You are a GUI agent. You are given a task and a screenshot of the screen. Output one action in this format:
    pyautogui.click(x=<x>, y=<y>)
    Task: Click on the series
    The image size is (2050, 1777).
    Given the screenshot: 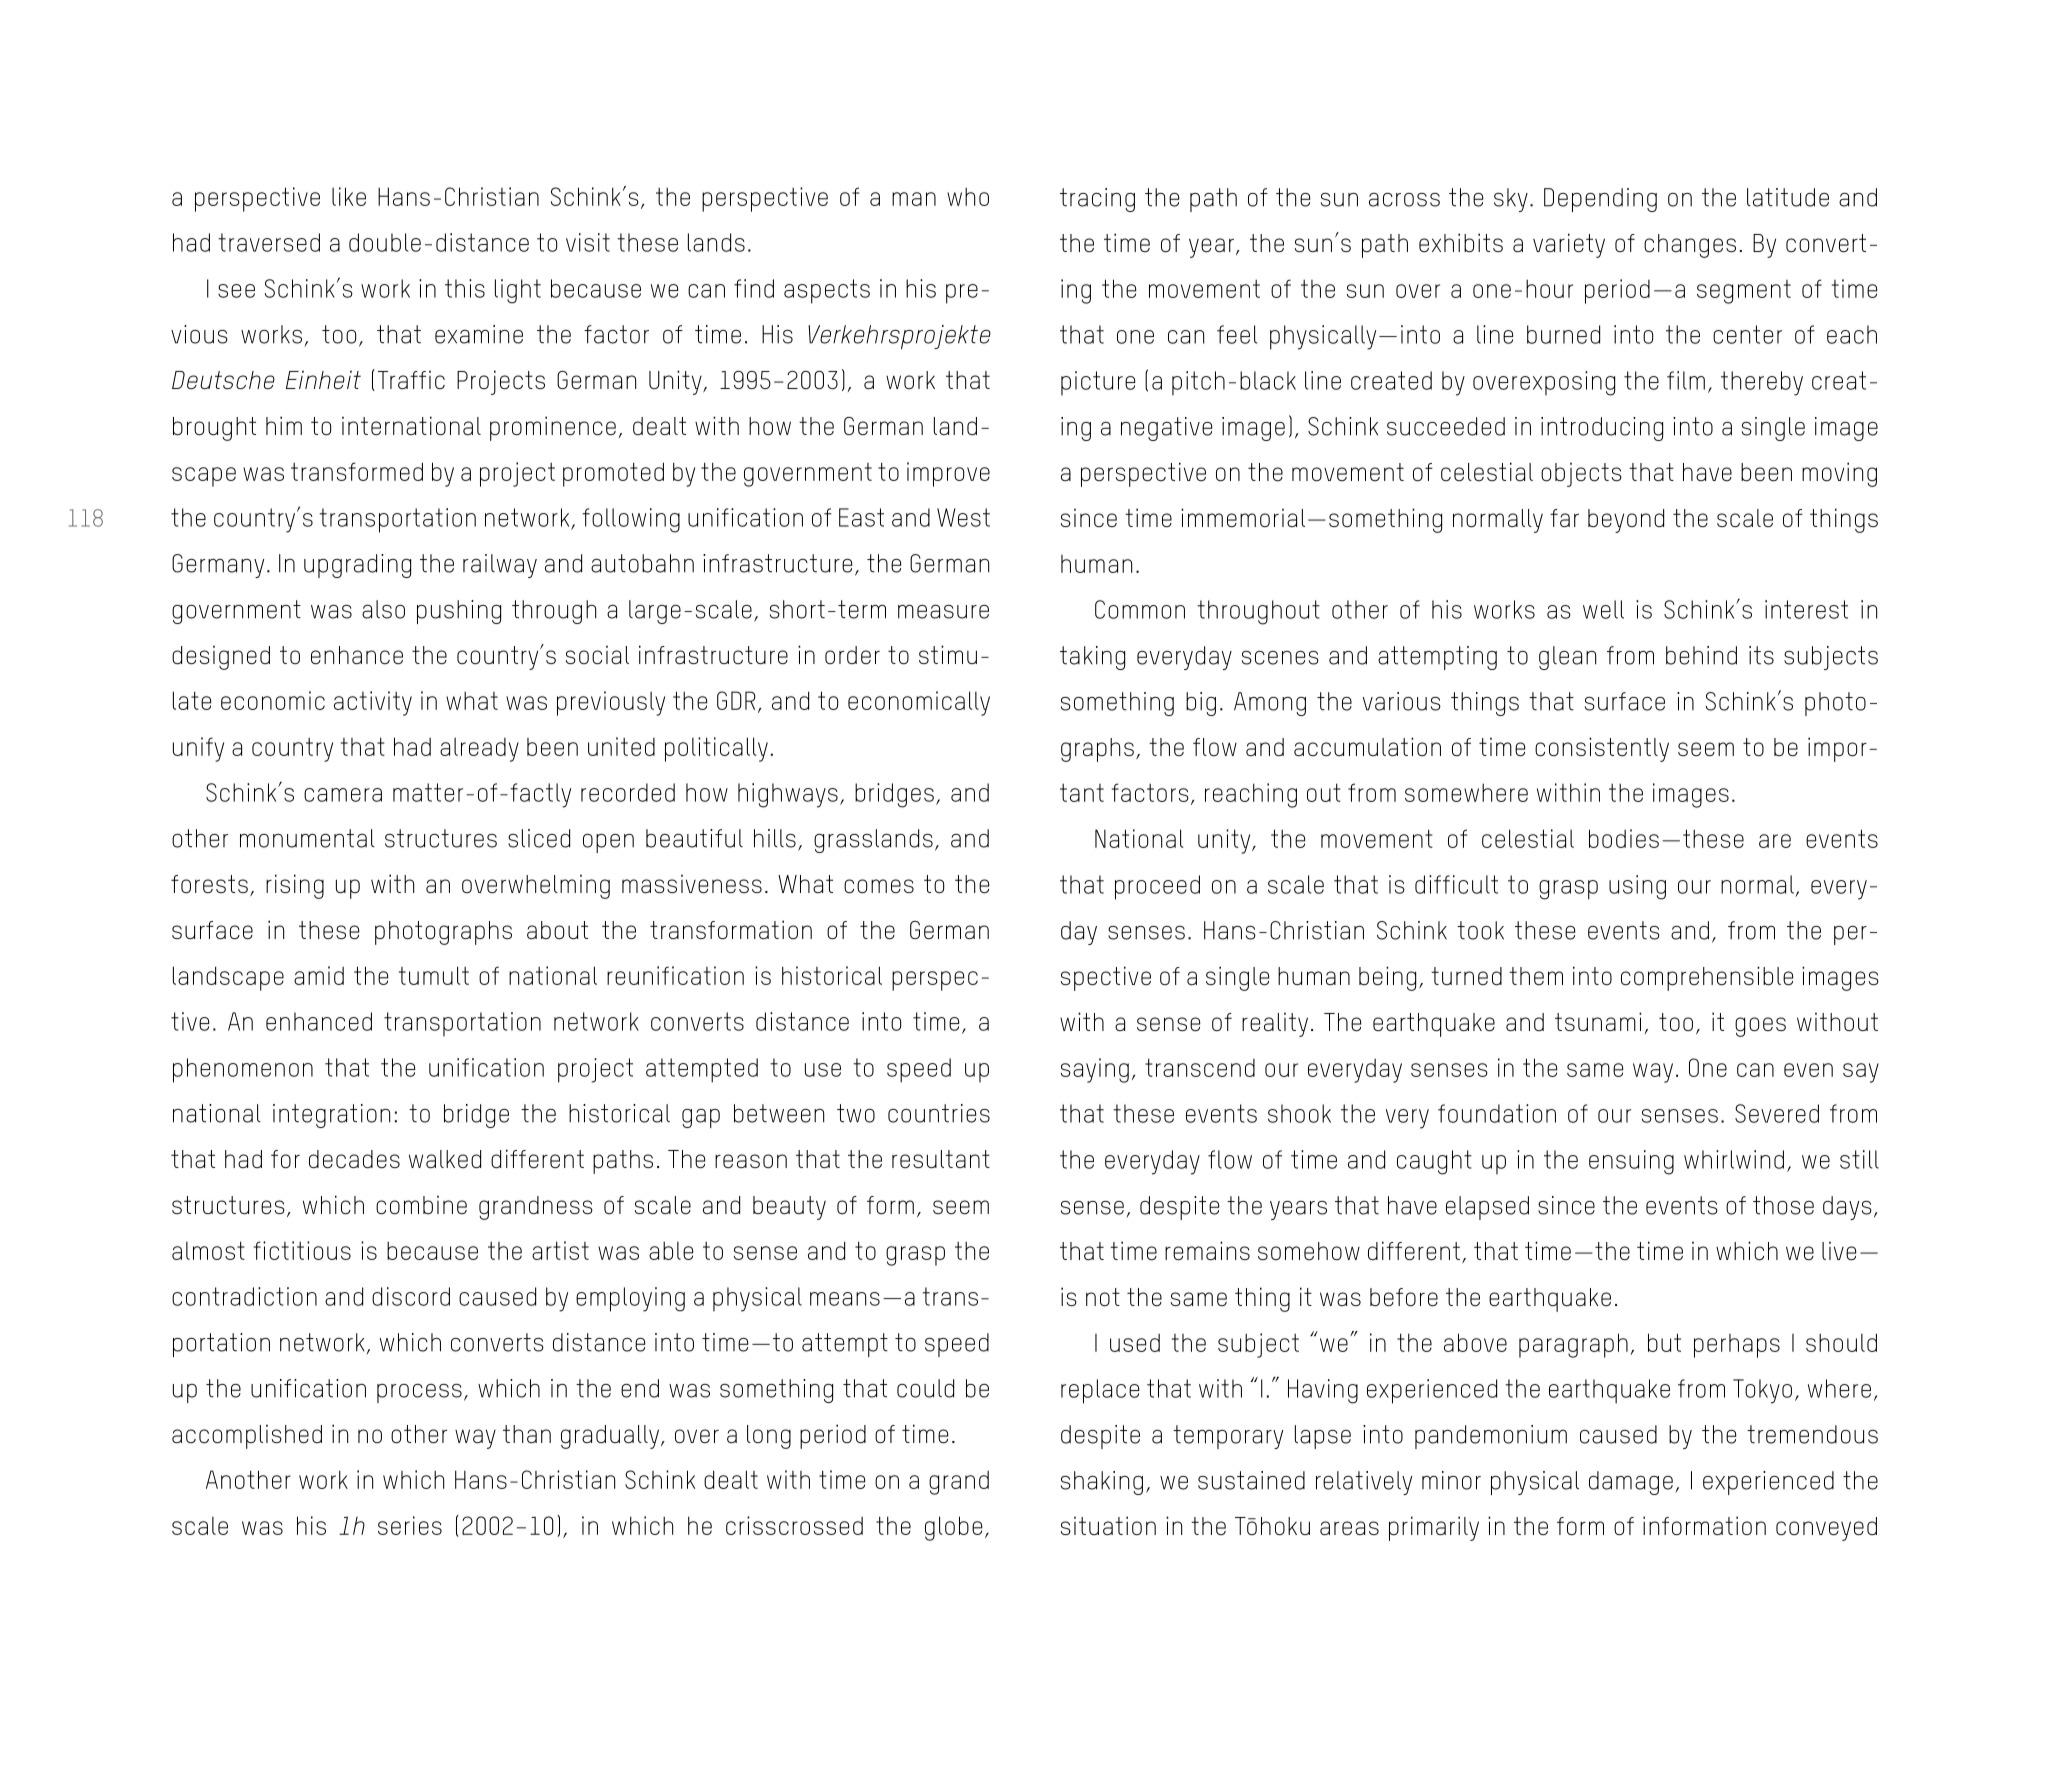 What is the action you would take?
    pyautogui.click(x=410, y=1525)
